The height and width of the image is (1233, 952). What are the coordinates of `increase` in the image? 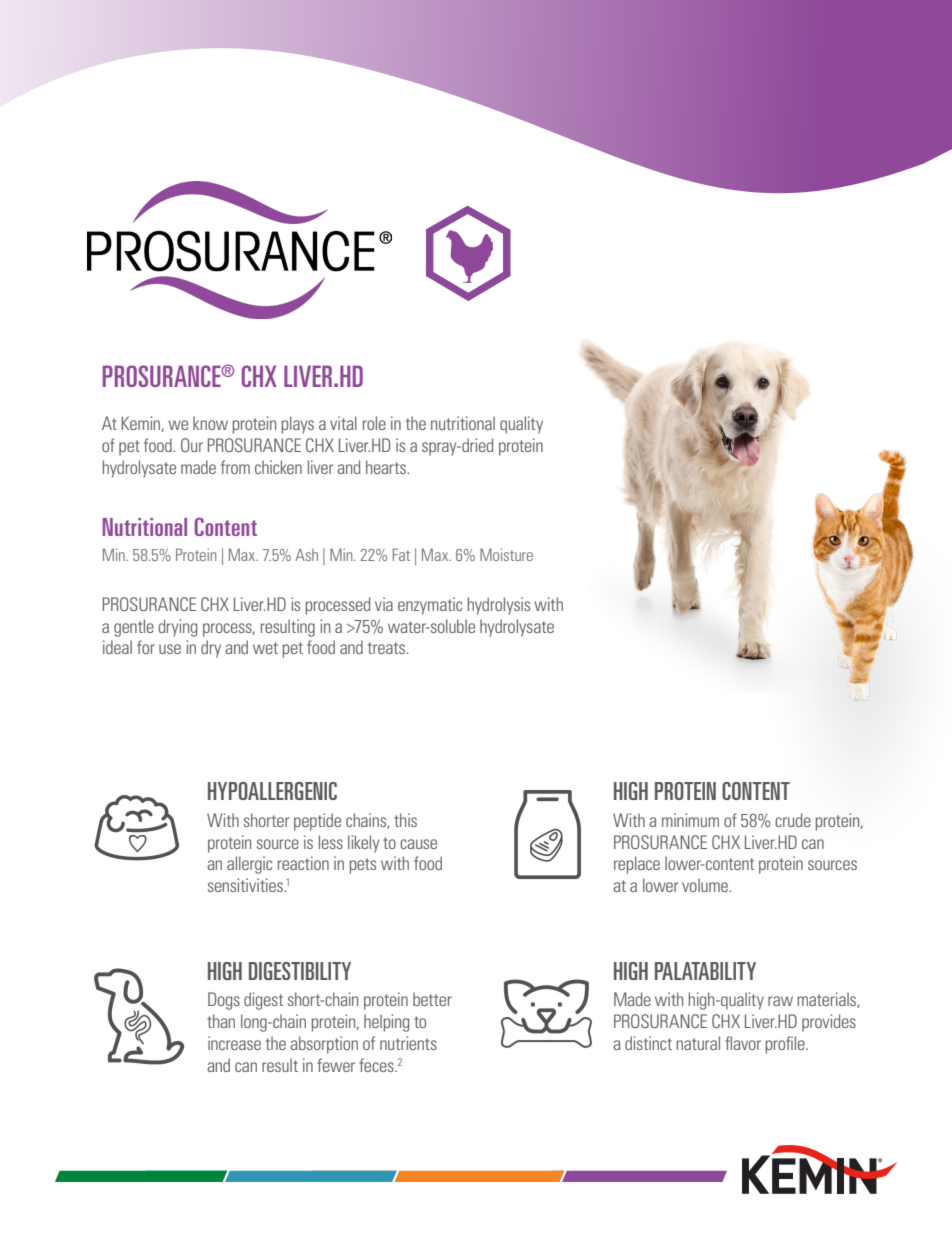 It's located at (234, 1043).
